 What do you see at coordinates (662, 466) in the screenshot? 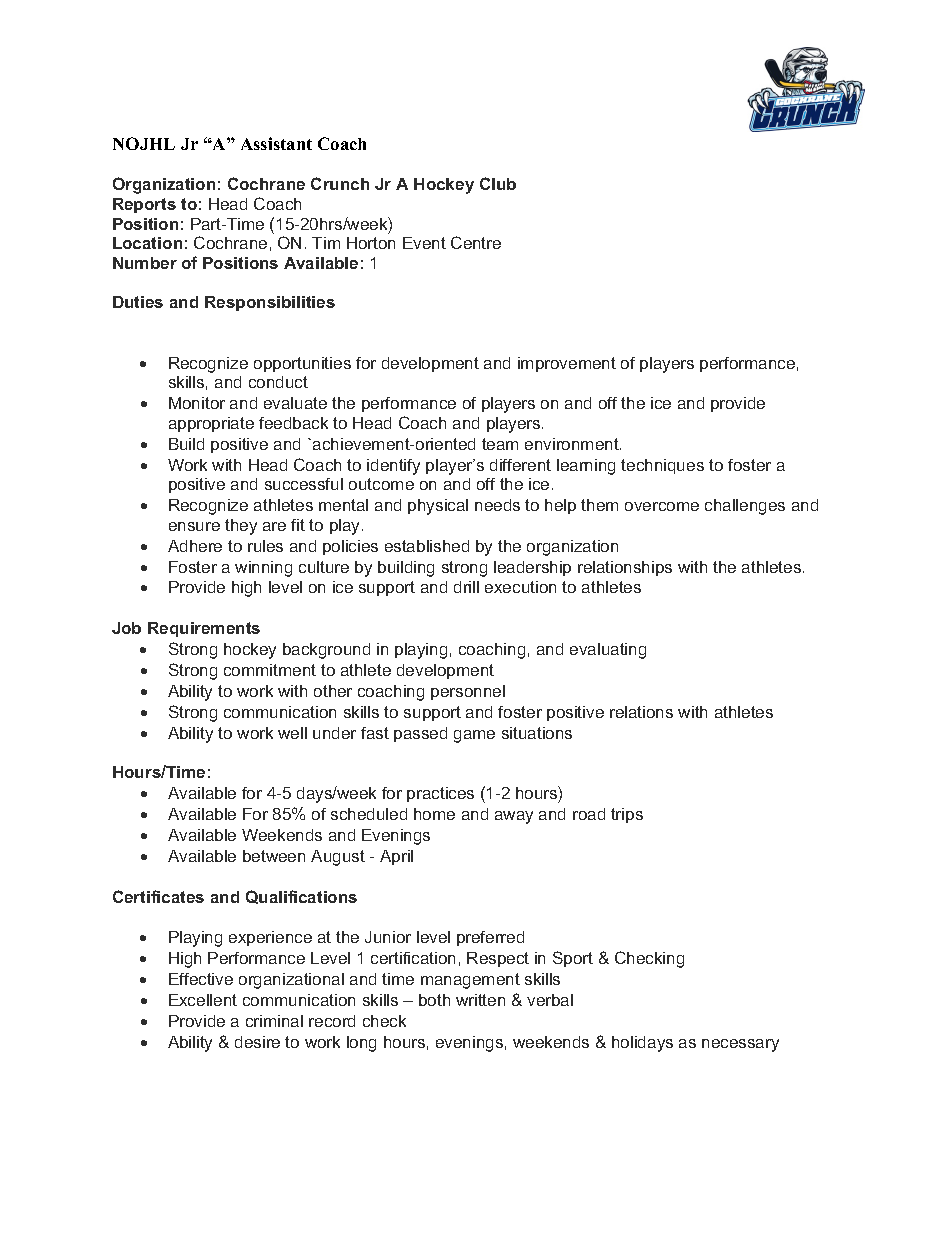
I see `techniques` at bounding box center [662, 466].
